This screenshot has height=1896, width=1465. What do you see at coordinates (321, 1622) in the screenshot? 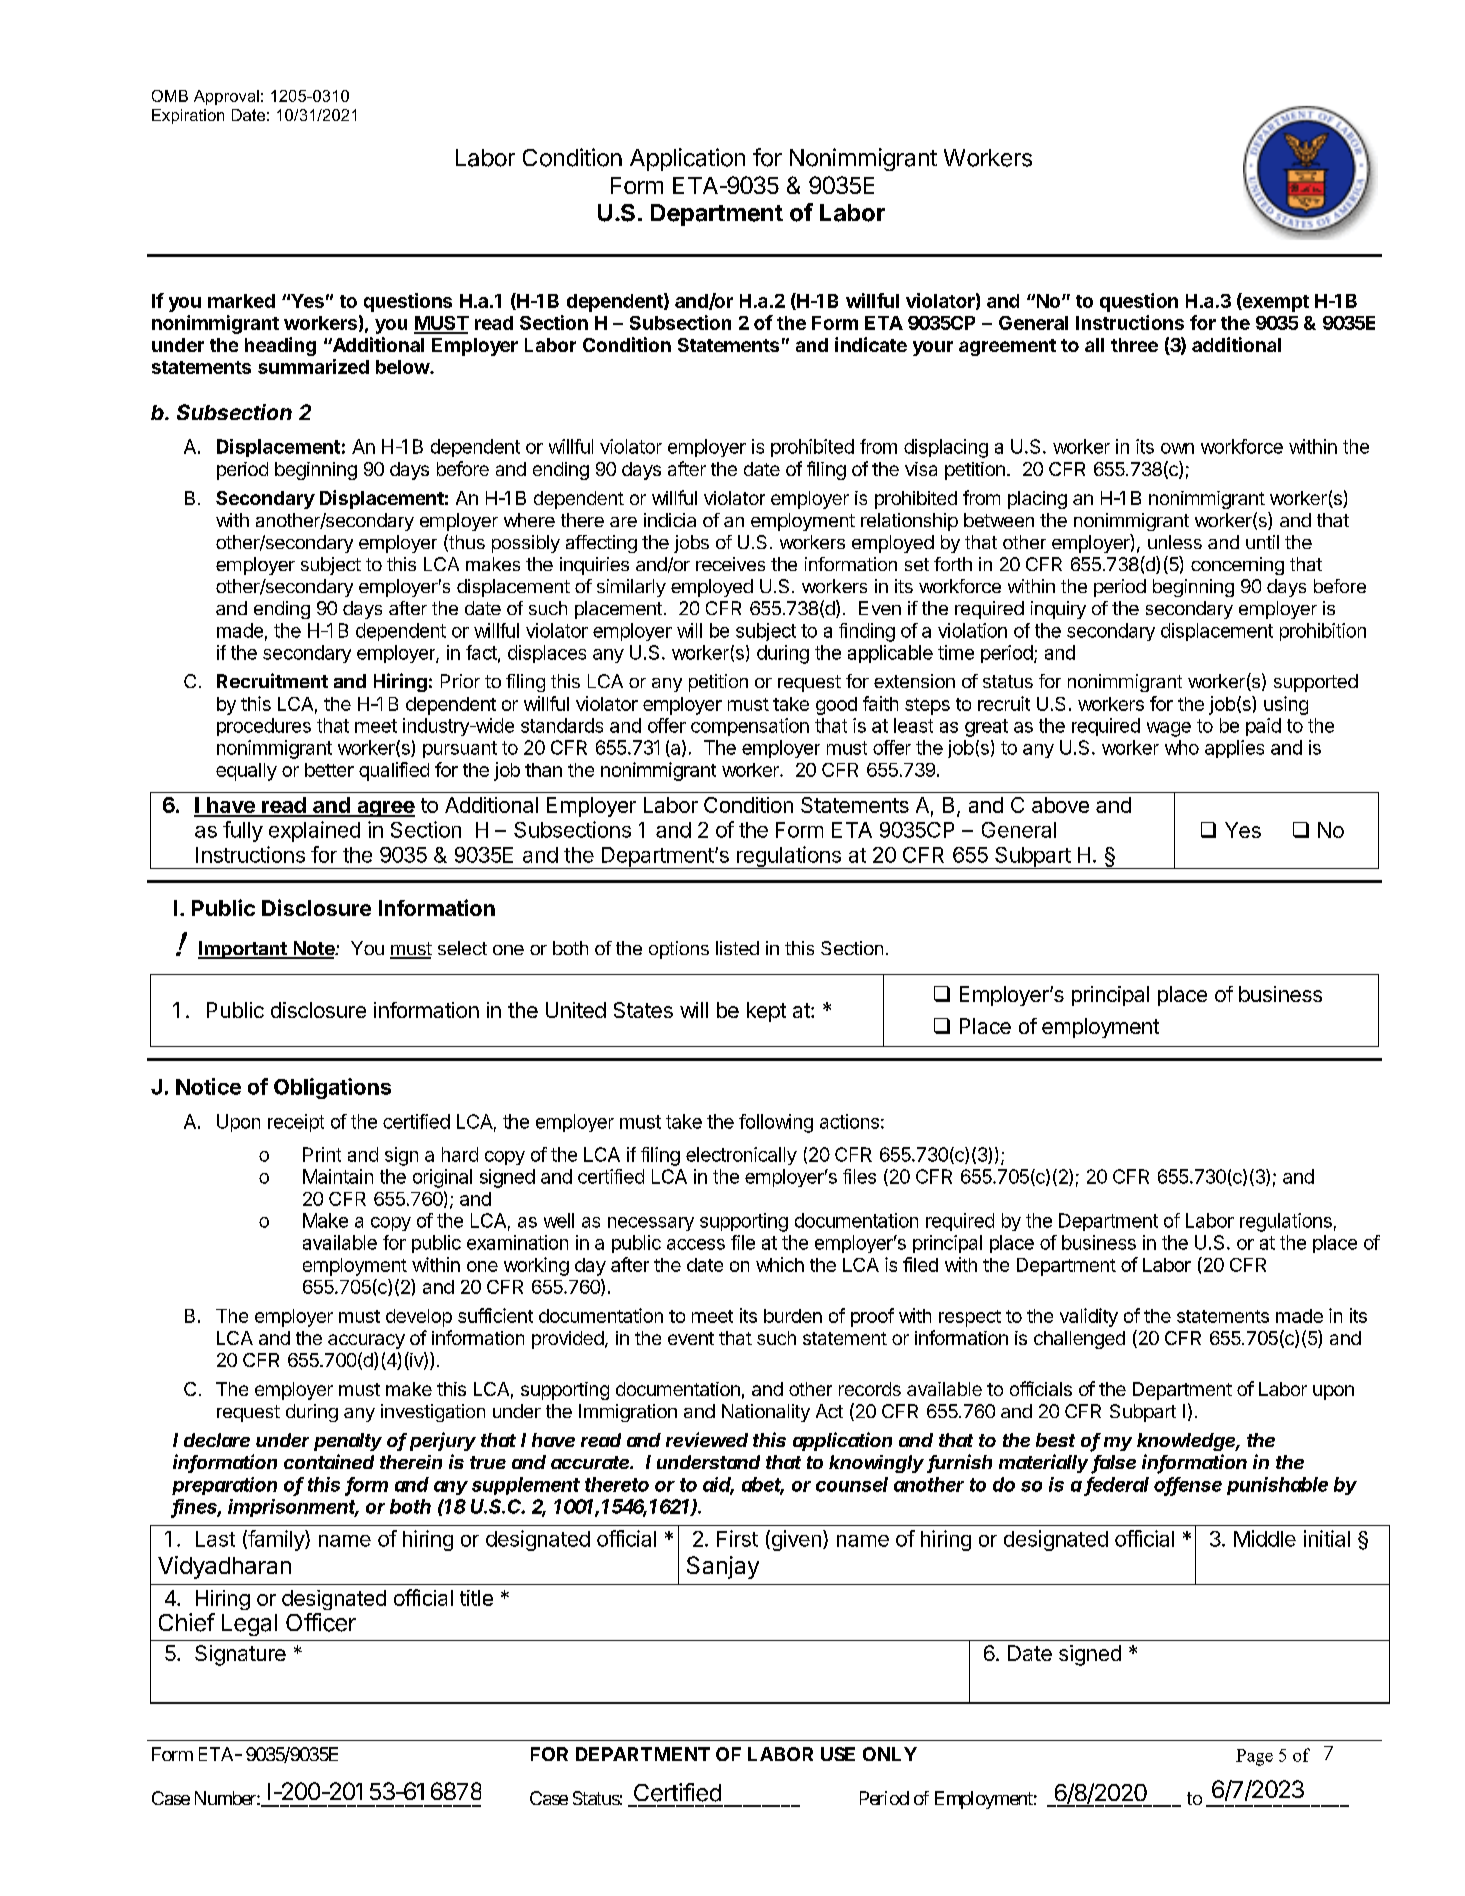
I see `Officer` at bounding box center [321, 1622].
